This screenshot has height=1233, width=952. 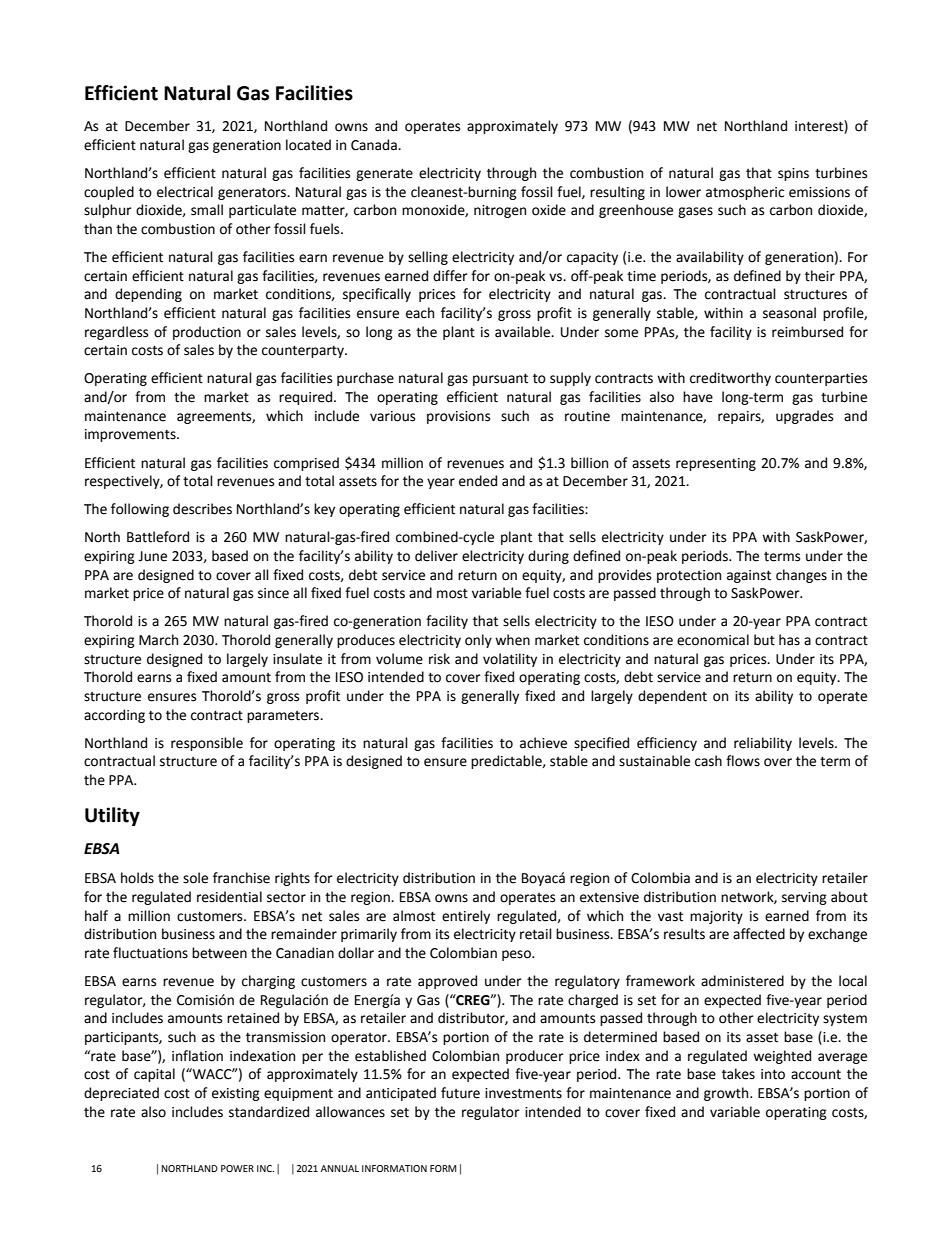 What do you see at coordinates (727, 1094) in the screenshot?
I see `growth` at bounding box center [727, 1094].
